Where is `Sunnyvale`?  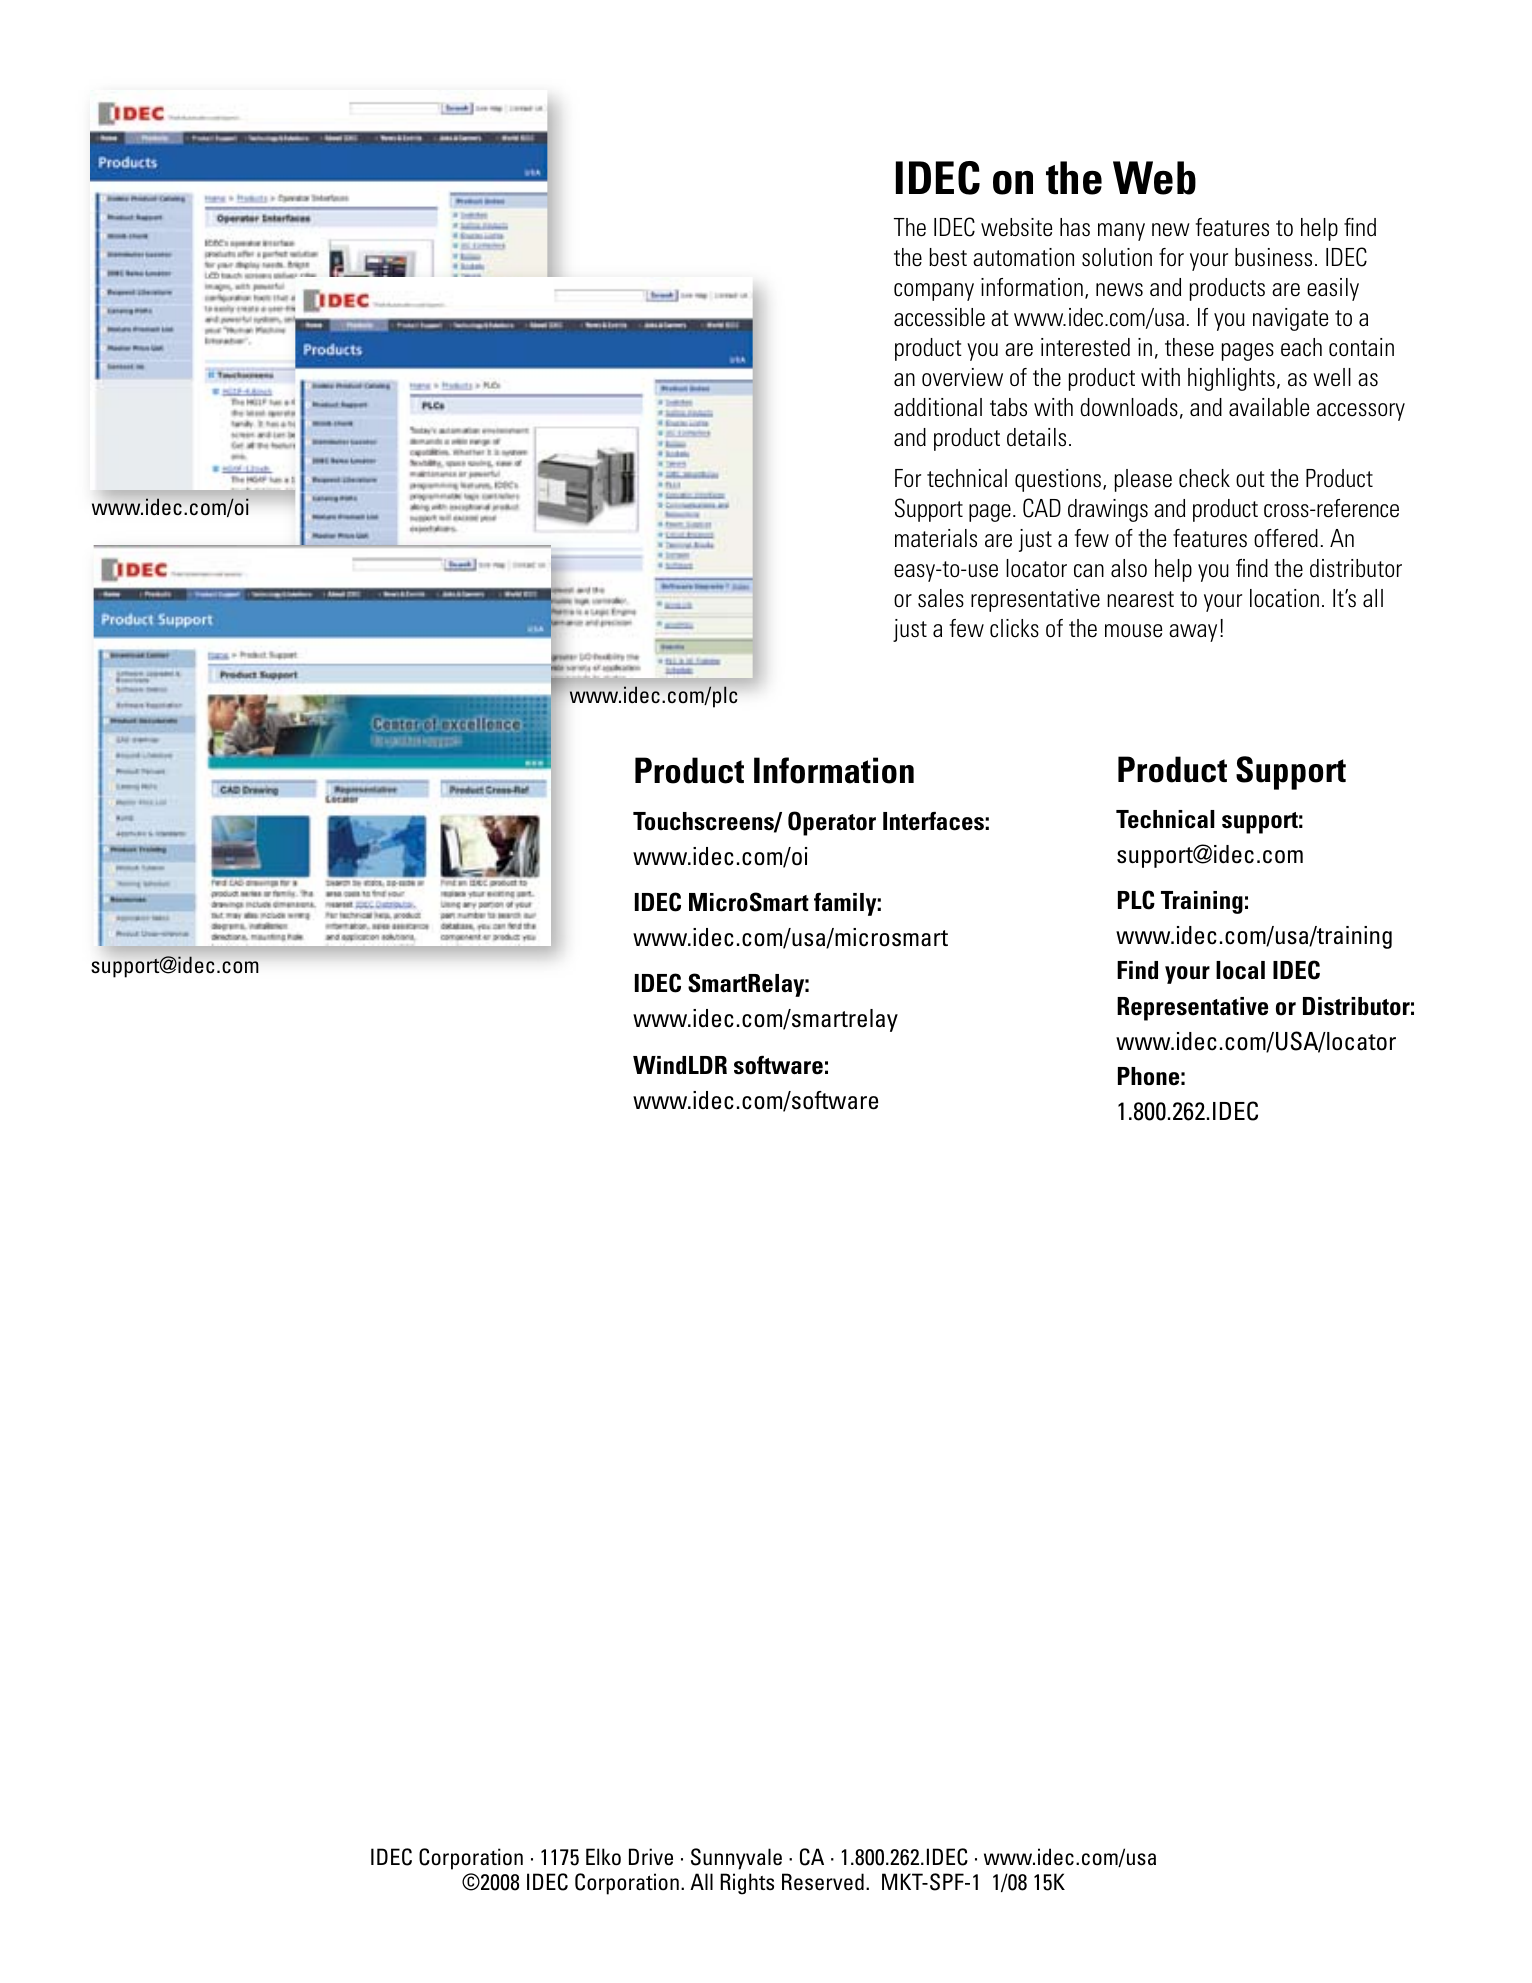 Sunnyvale is located at coordinates (736, 1859).
